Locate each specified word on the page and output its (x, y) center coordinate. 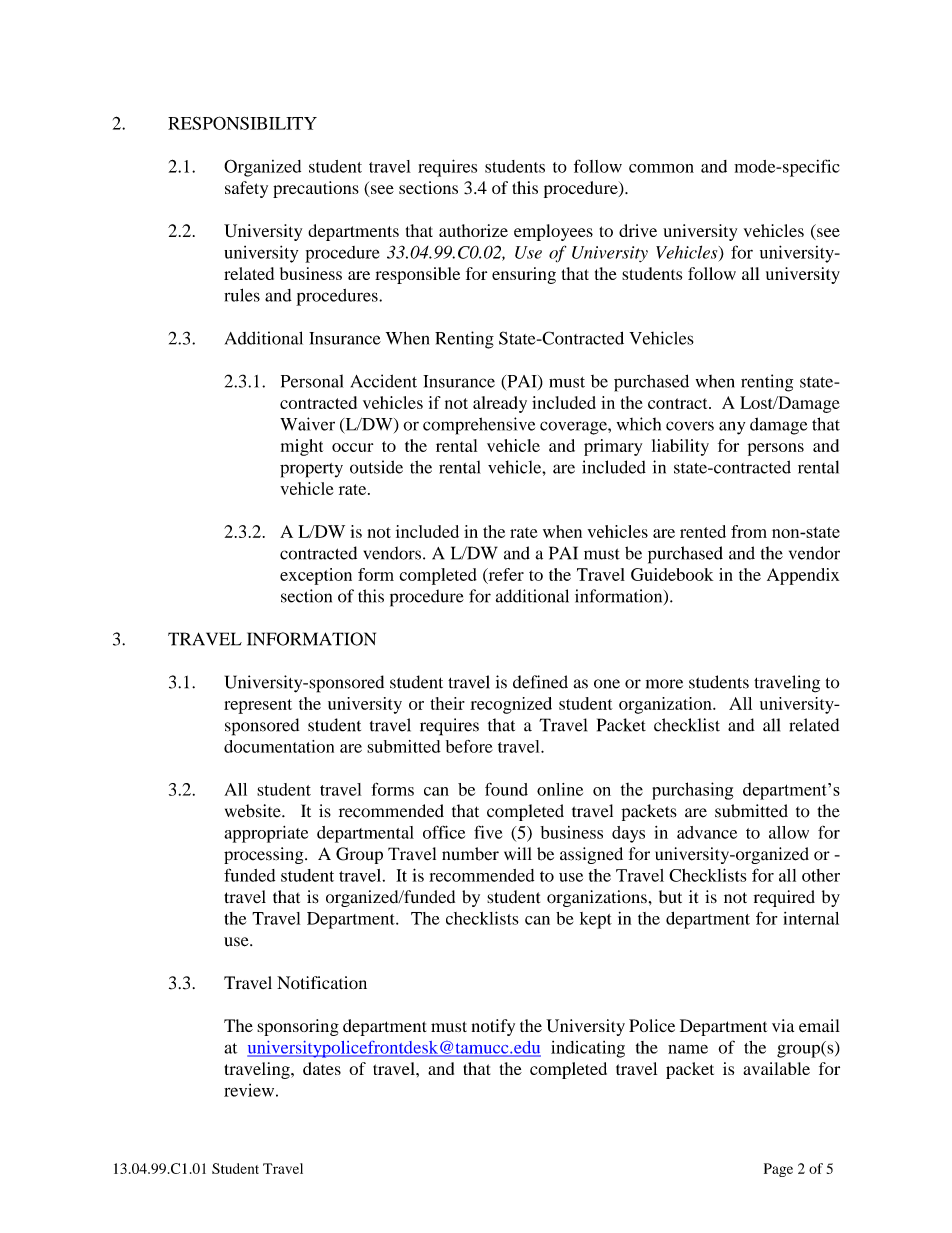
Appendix (803, 576)
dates (322, 1068)
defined (540, 682)
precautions (316, 189)
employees (553, 232)
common (661, 168)
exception (316, 576)
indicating (588, 1049)
